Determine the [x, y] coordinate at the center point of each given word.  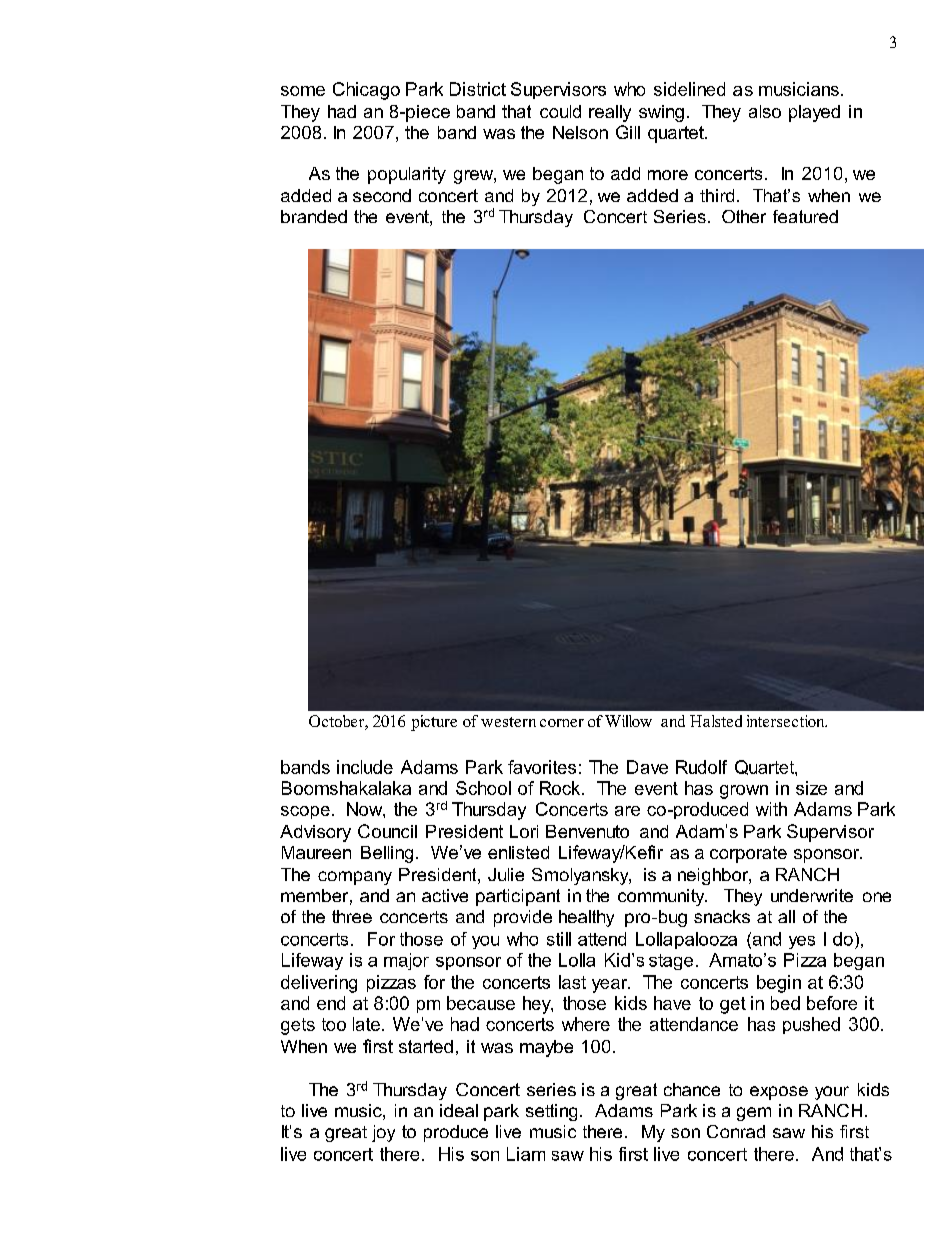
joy [383, 1133]
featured [805, 216]
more [668, 175]
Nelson [580, 132]
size [811, 788]
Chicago [366, 91]
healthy [586, 918]
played [814, 113]
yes [802, 942]
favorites [542, 767]
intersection [787, 721]
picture [434, 723]
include [365, 767]
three [352, 916]
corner [562, 723]
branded [314, 216]
